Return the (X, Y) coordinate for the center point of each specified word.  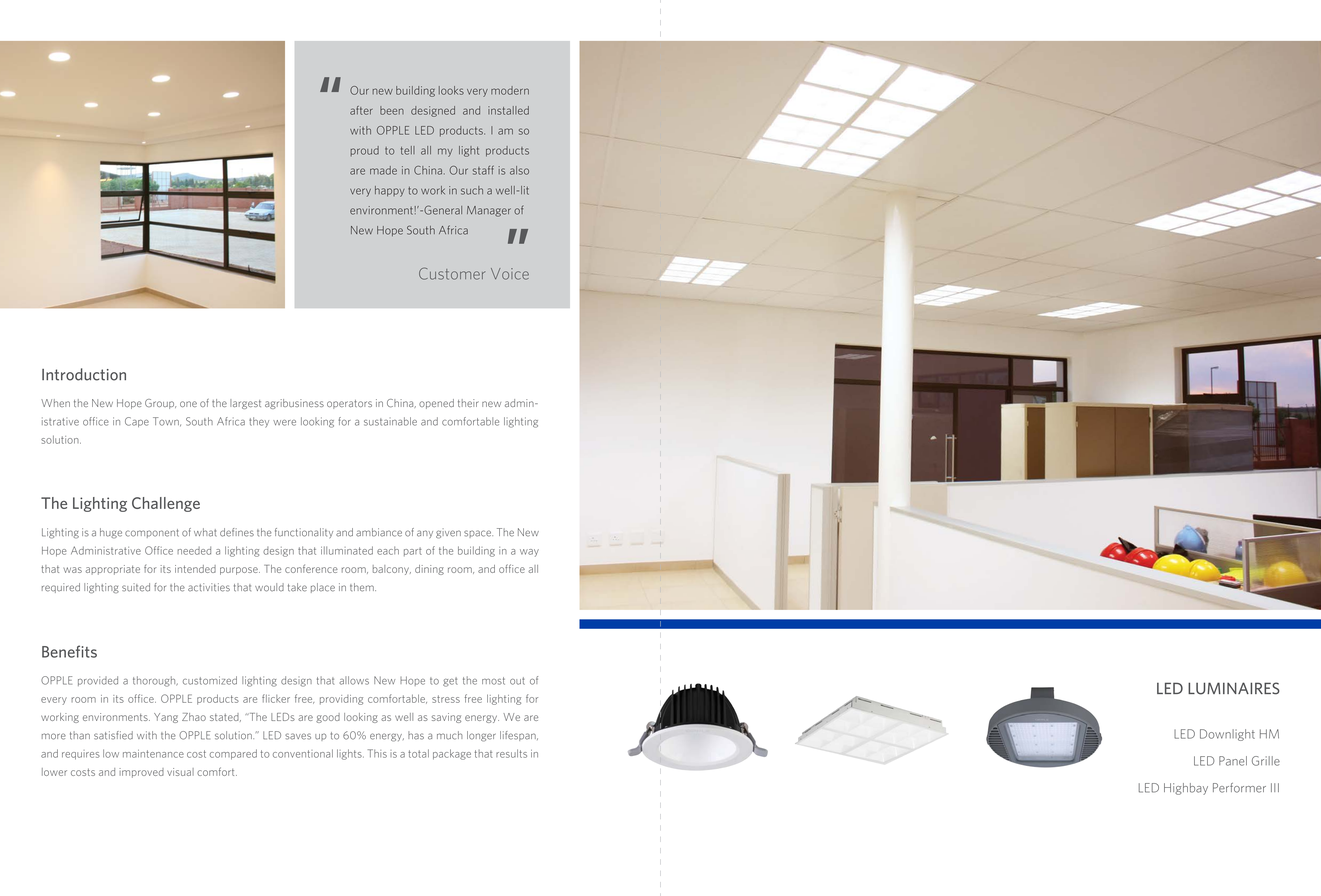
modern (510, 90)
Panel (1233, 761)
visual (180, 772)
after (361, 110)
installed (508, 110)
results (511, 753)
